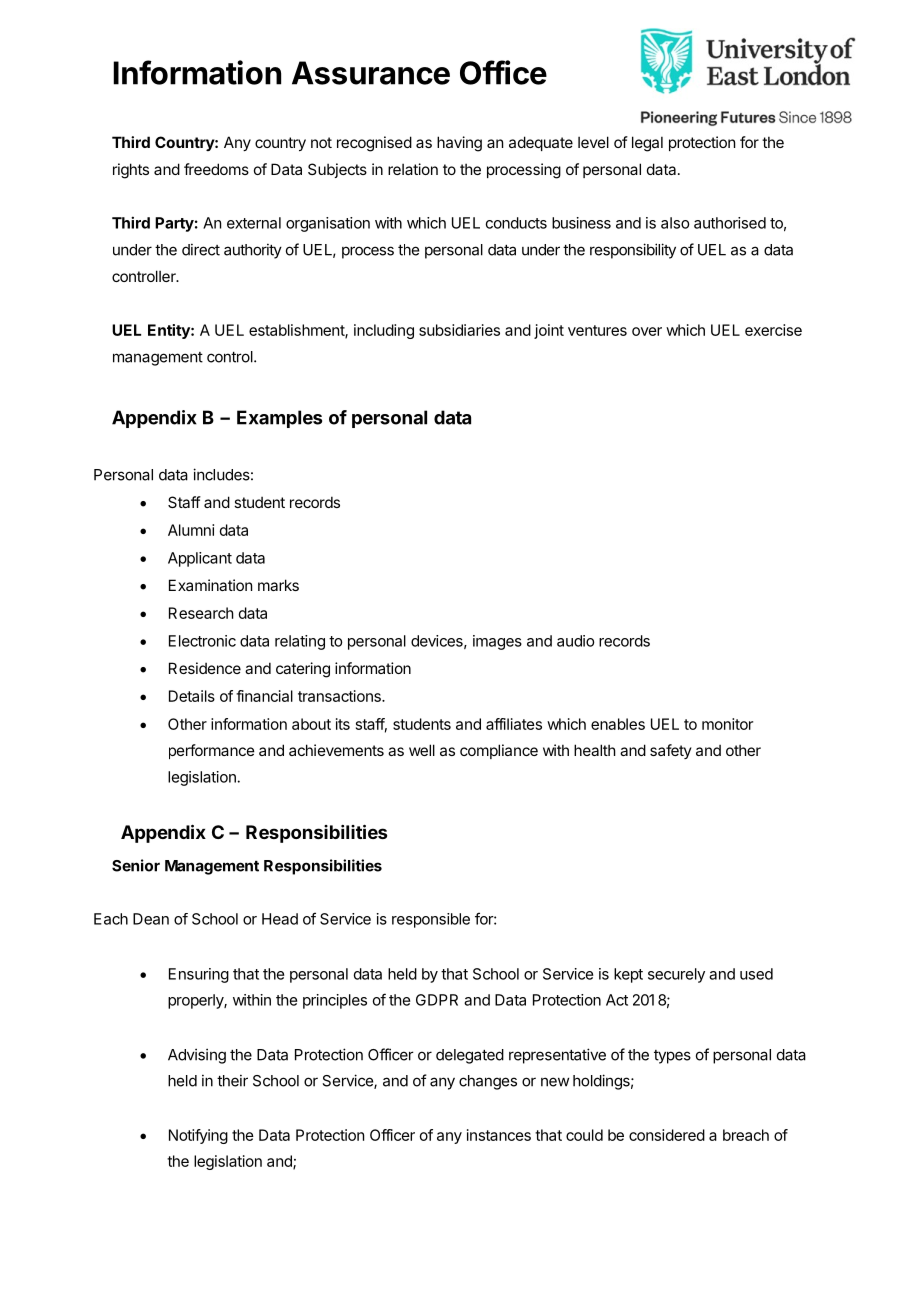 This image has height=1307, width=924. Describe the element at coordinates (216, 169) in the image. I see `freedoms` at that location.
